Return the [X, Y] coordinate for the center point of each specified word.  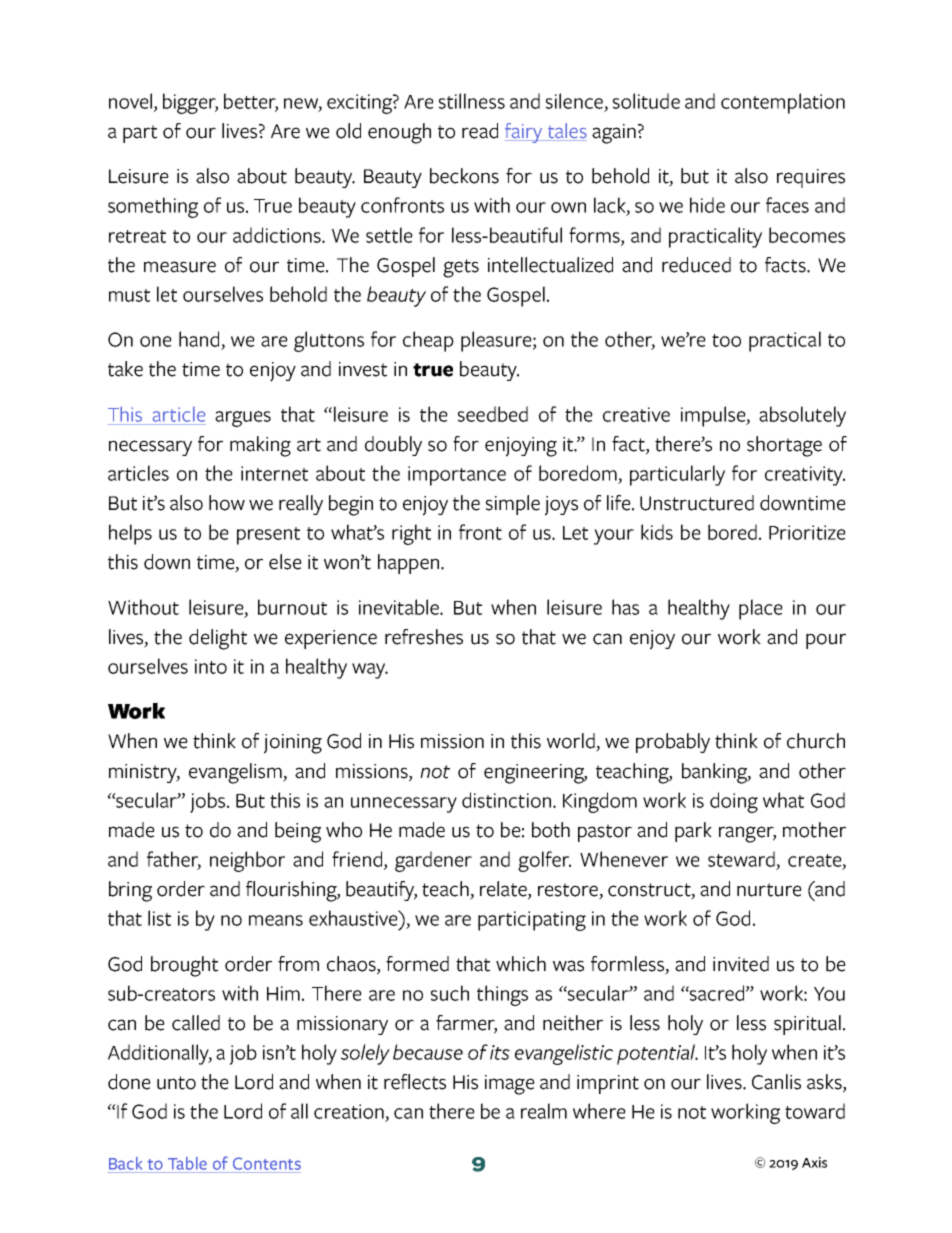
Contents [267, 1163]
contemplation [783, 103]
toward [815, 1111]
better [251, 102]
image [510, 1085]
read [480, 131]
